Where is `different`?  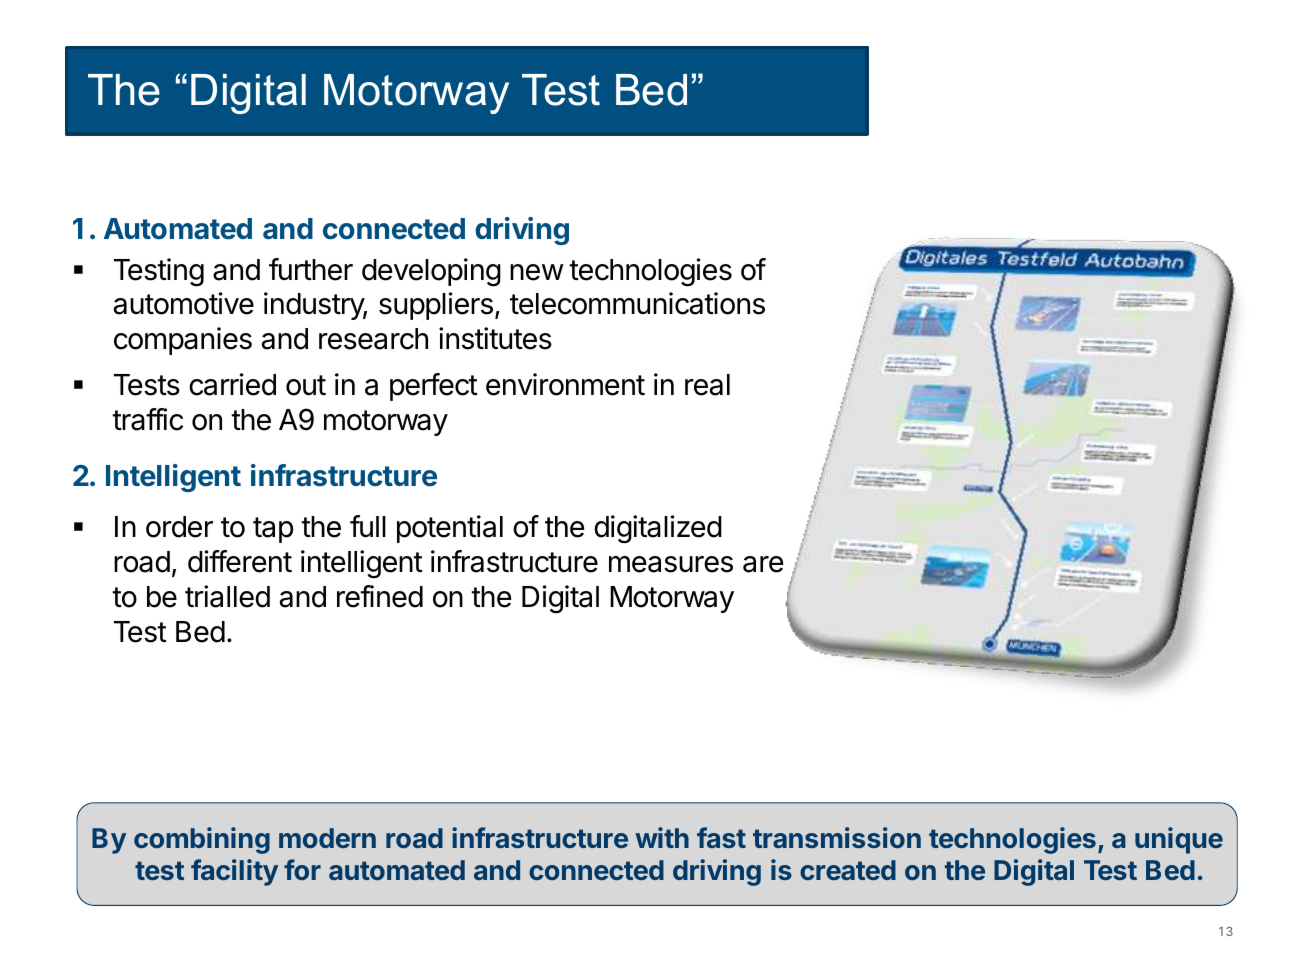 different is located at coordinates (240, 561).
